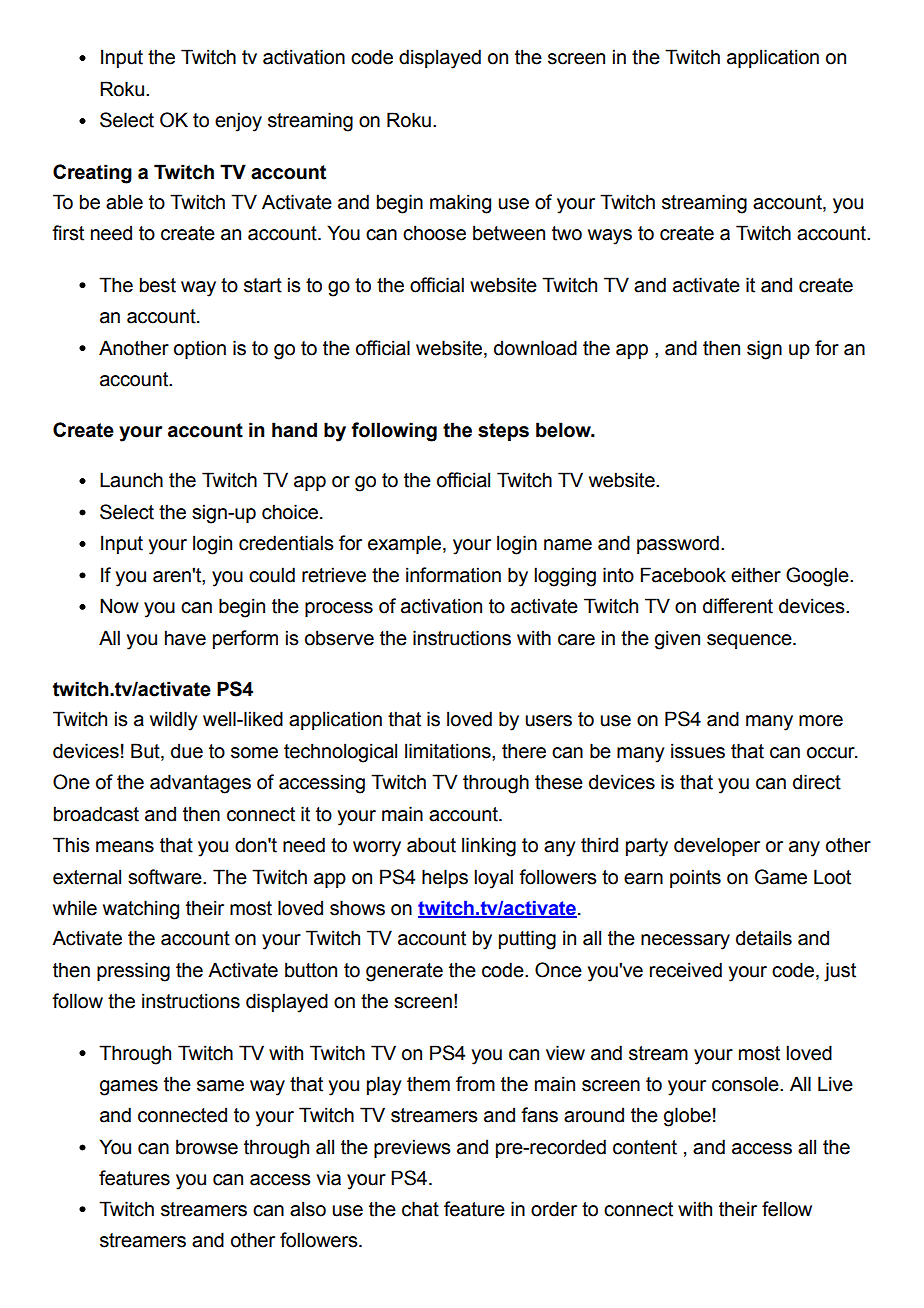 Image resolution: width=924 pixels, height=1308 pixels. Describe the element at coordinates (610, 237) in the image. I see `ways` at that location.
